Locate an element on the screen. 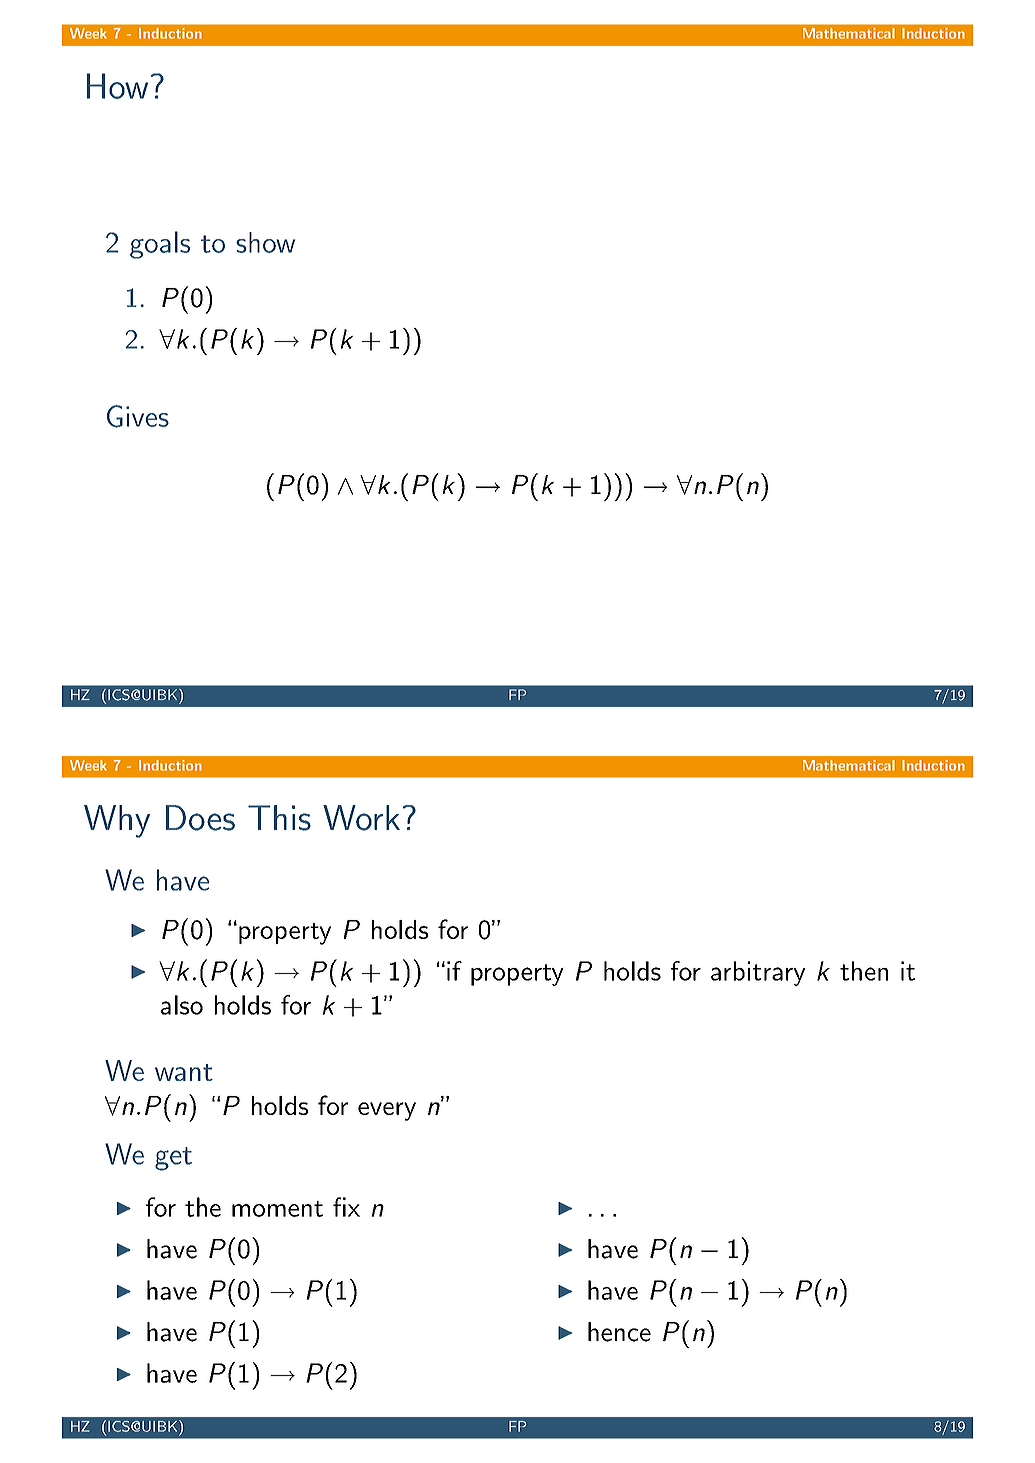 The image size is (1035, 1463). moment is located at coordinates (277, 1209).
